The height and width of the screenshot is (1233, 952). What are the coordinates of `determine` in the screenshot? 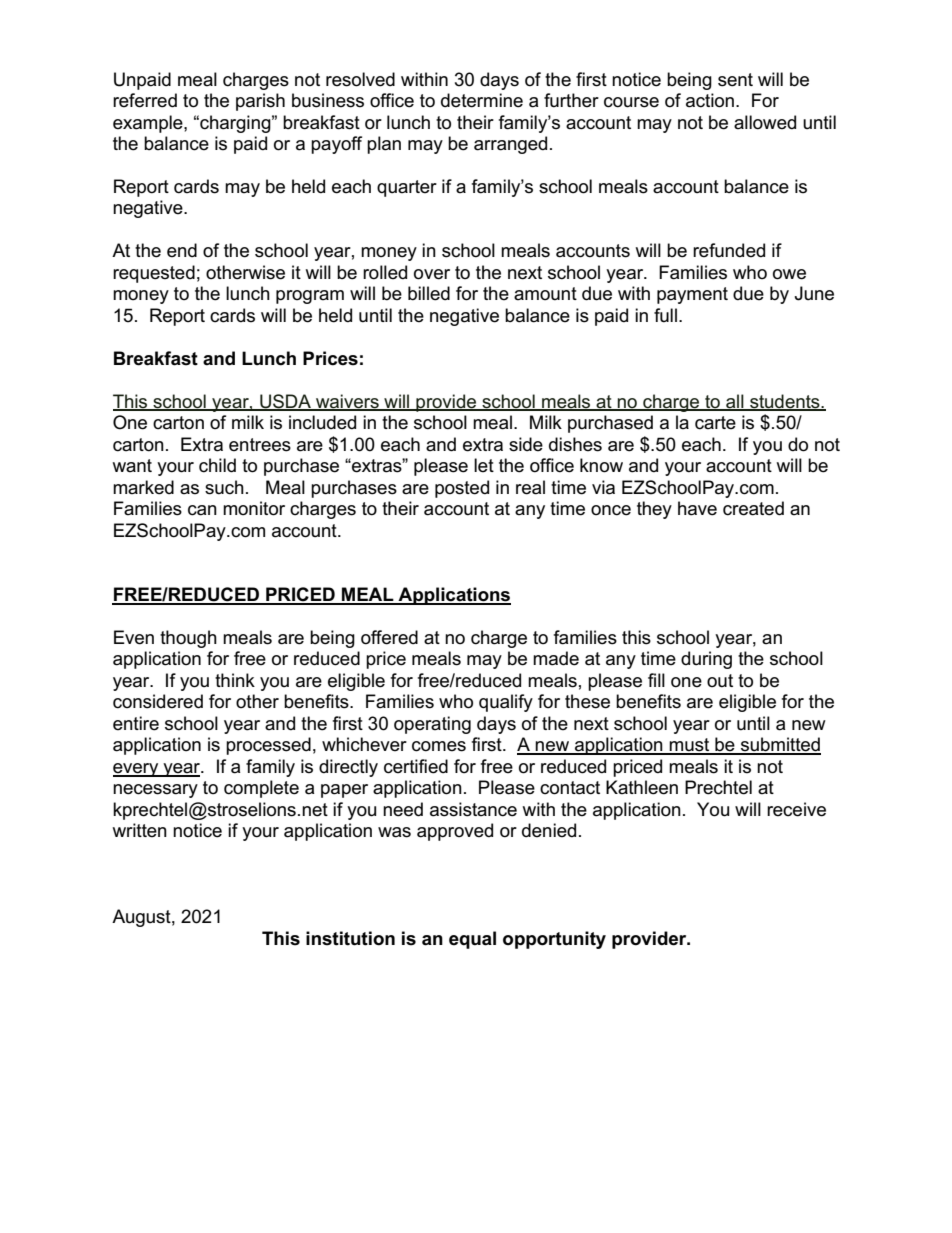 It's located at (482, 100).
